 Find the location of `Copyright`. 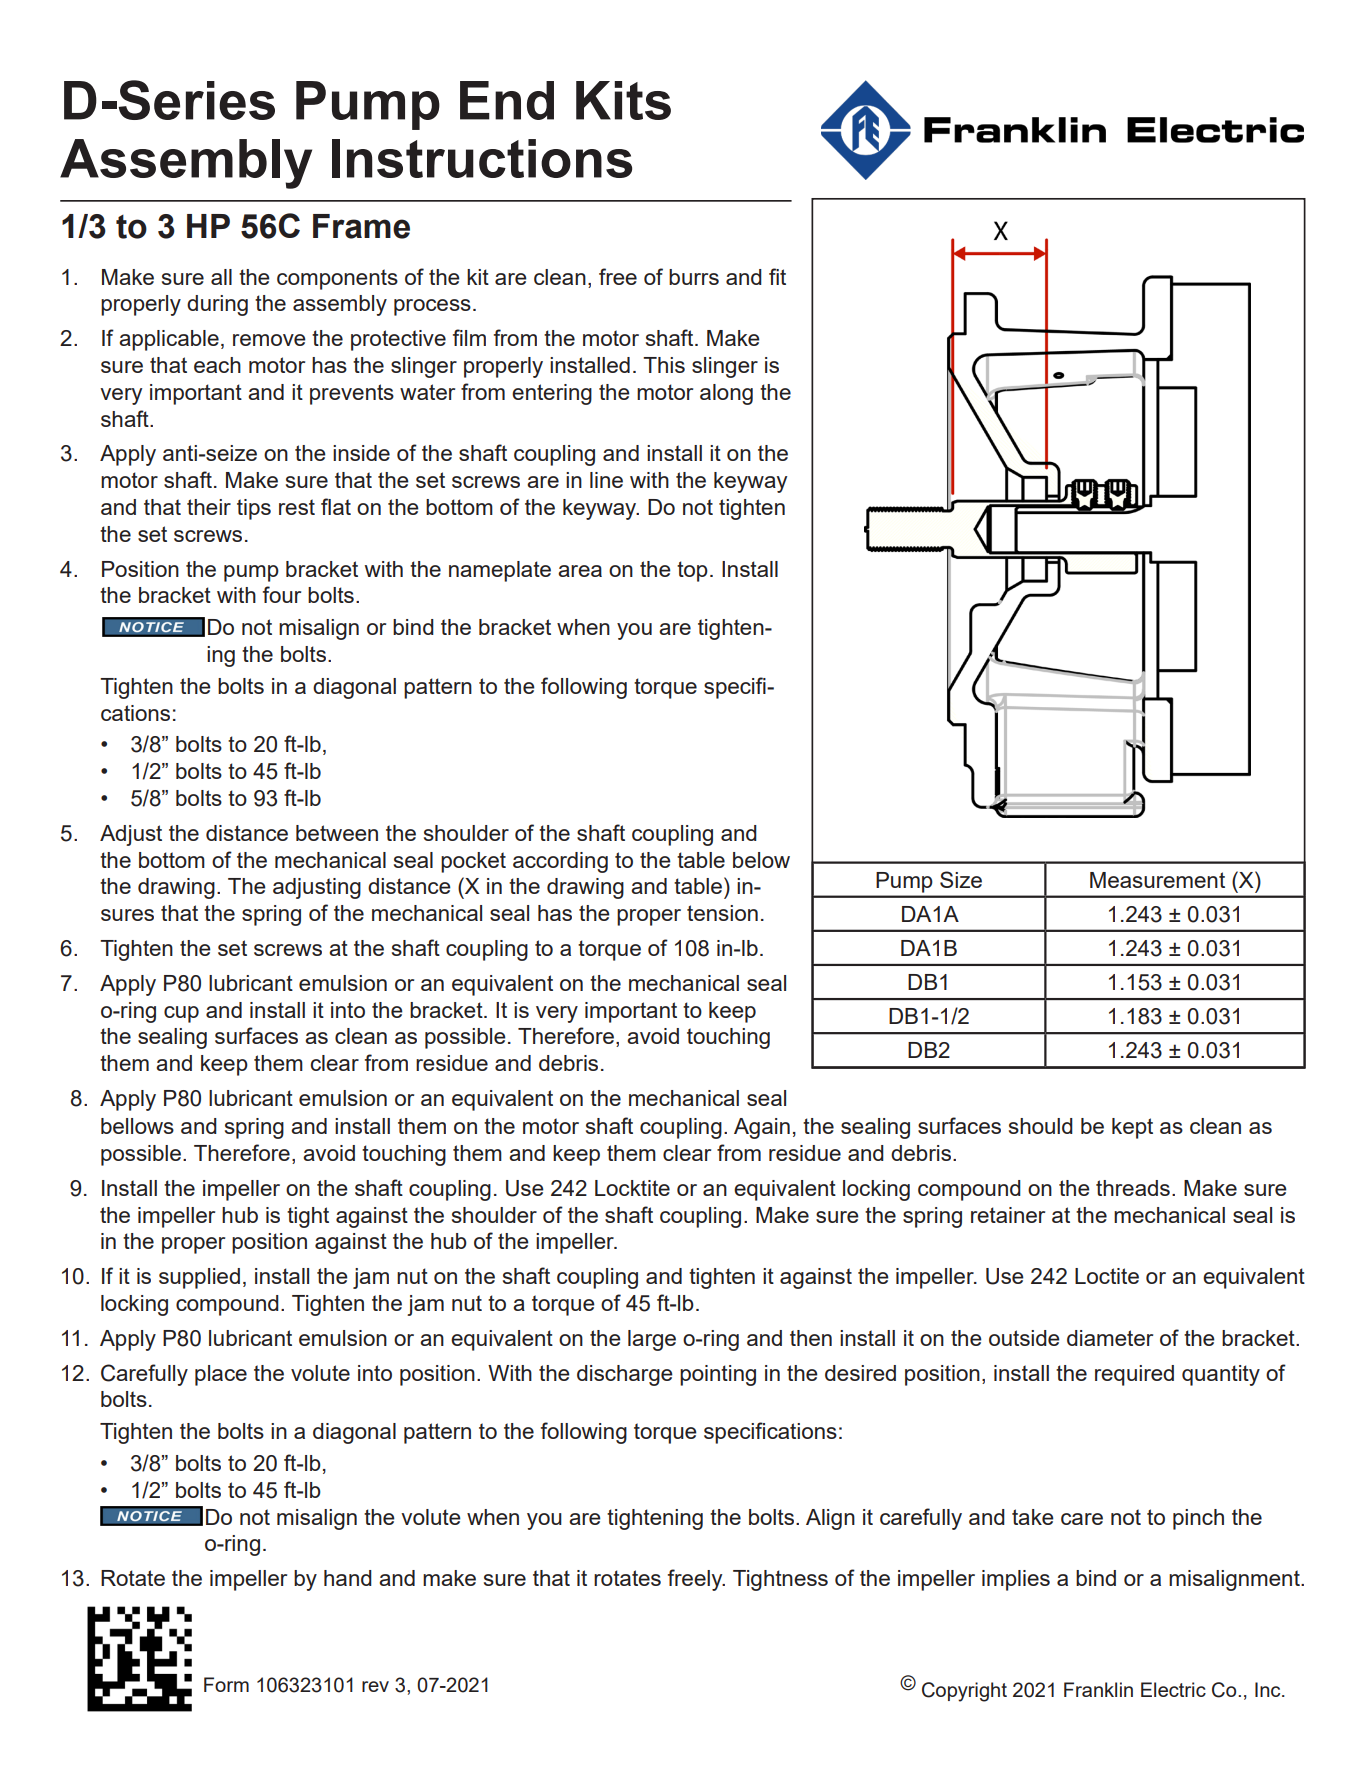

Copyright is located at coordinates (964, 1692).
